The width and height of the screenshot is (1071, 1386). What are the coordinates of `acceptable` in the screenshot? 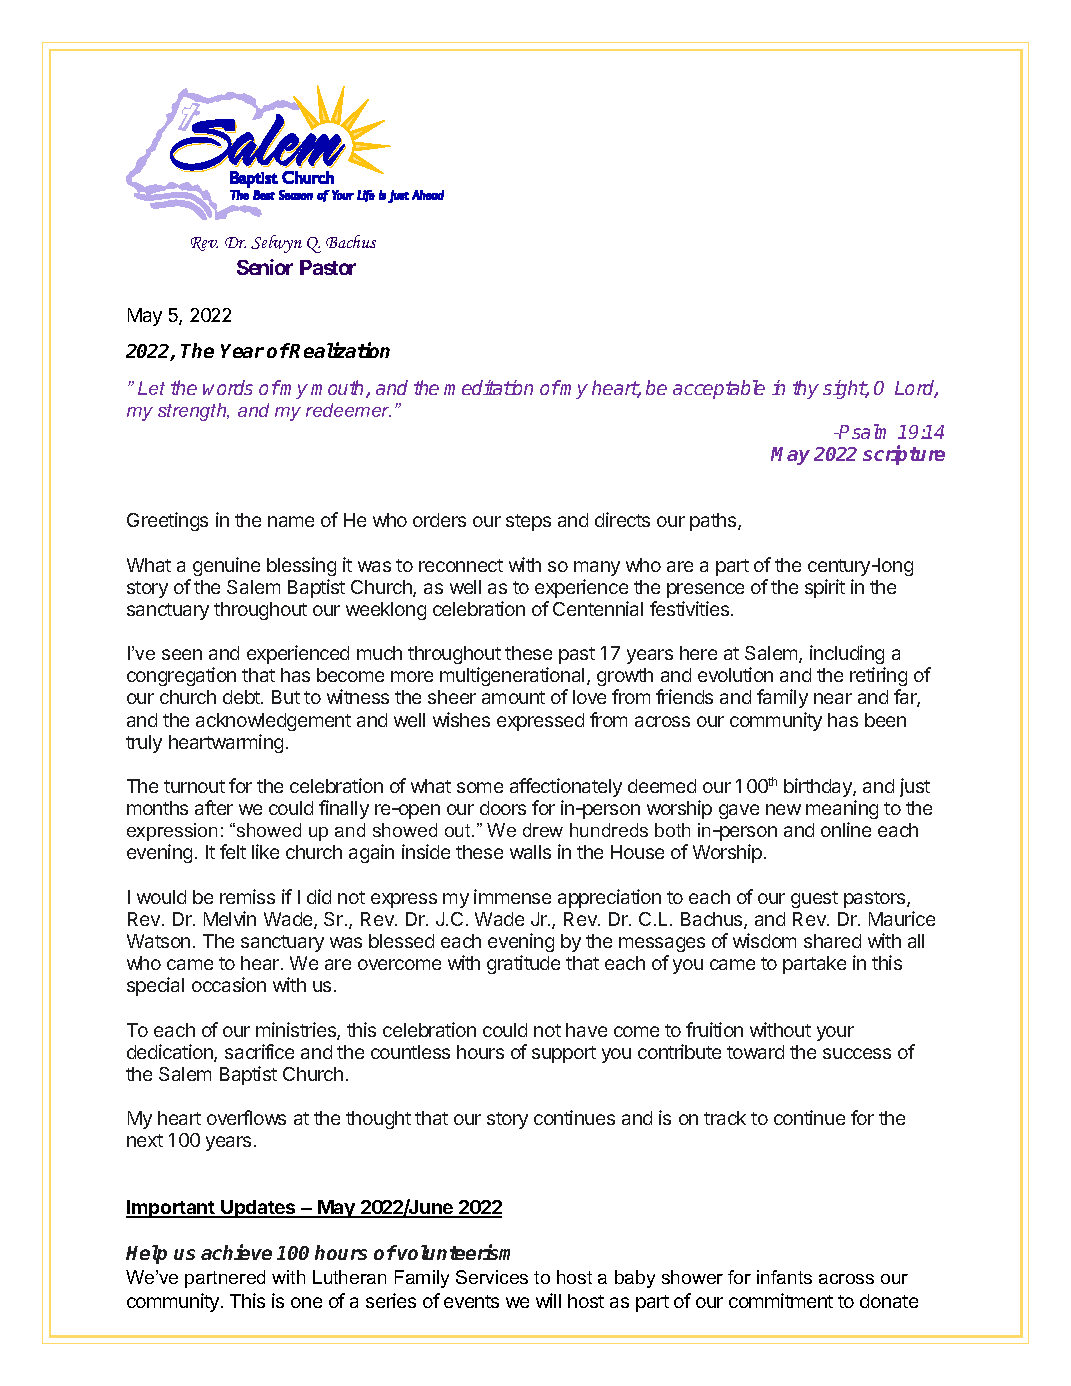 It's located at (719, 389).
